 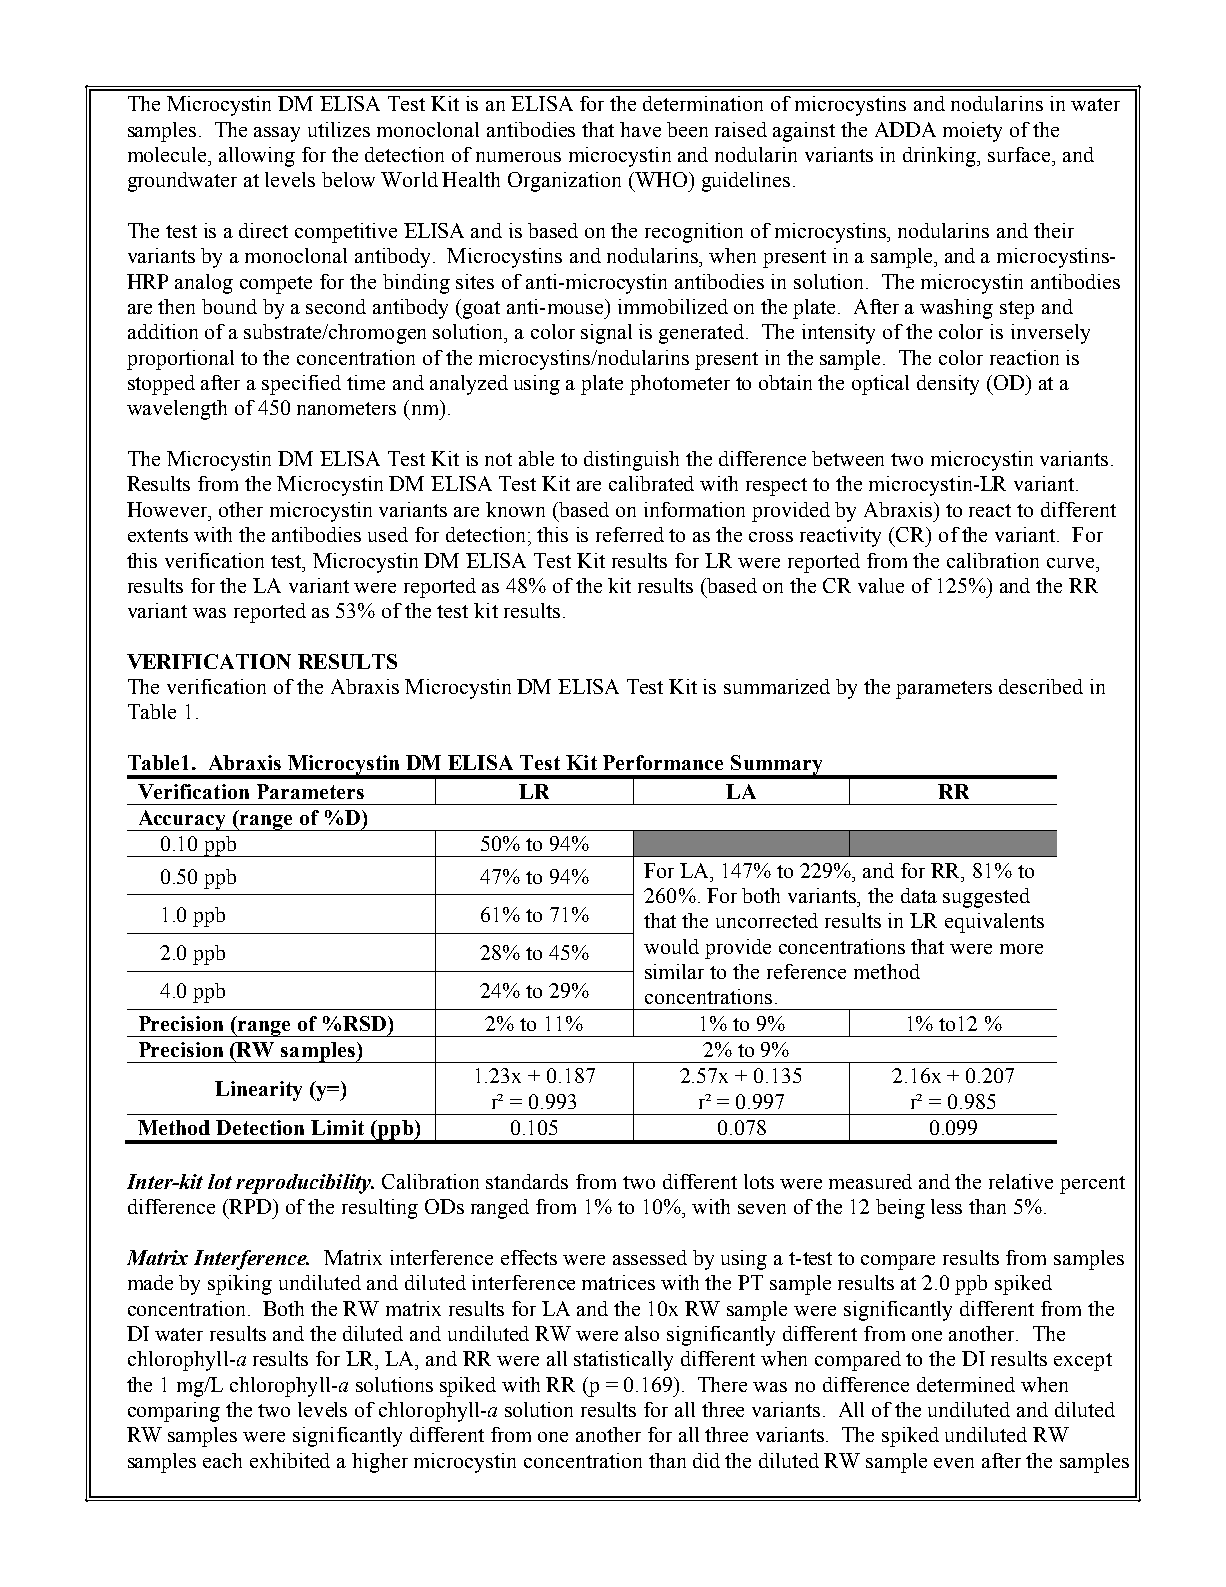 I want to click on moiety, so click(x=972, y=132).
